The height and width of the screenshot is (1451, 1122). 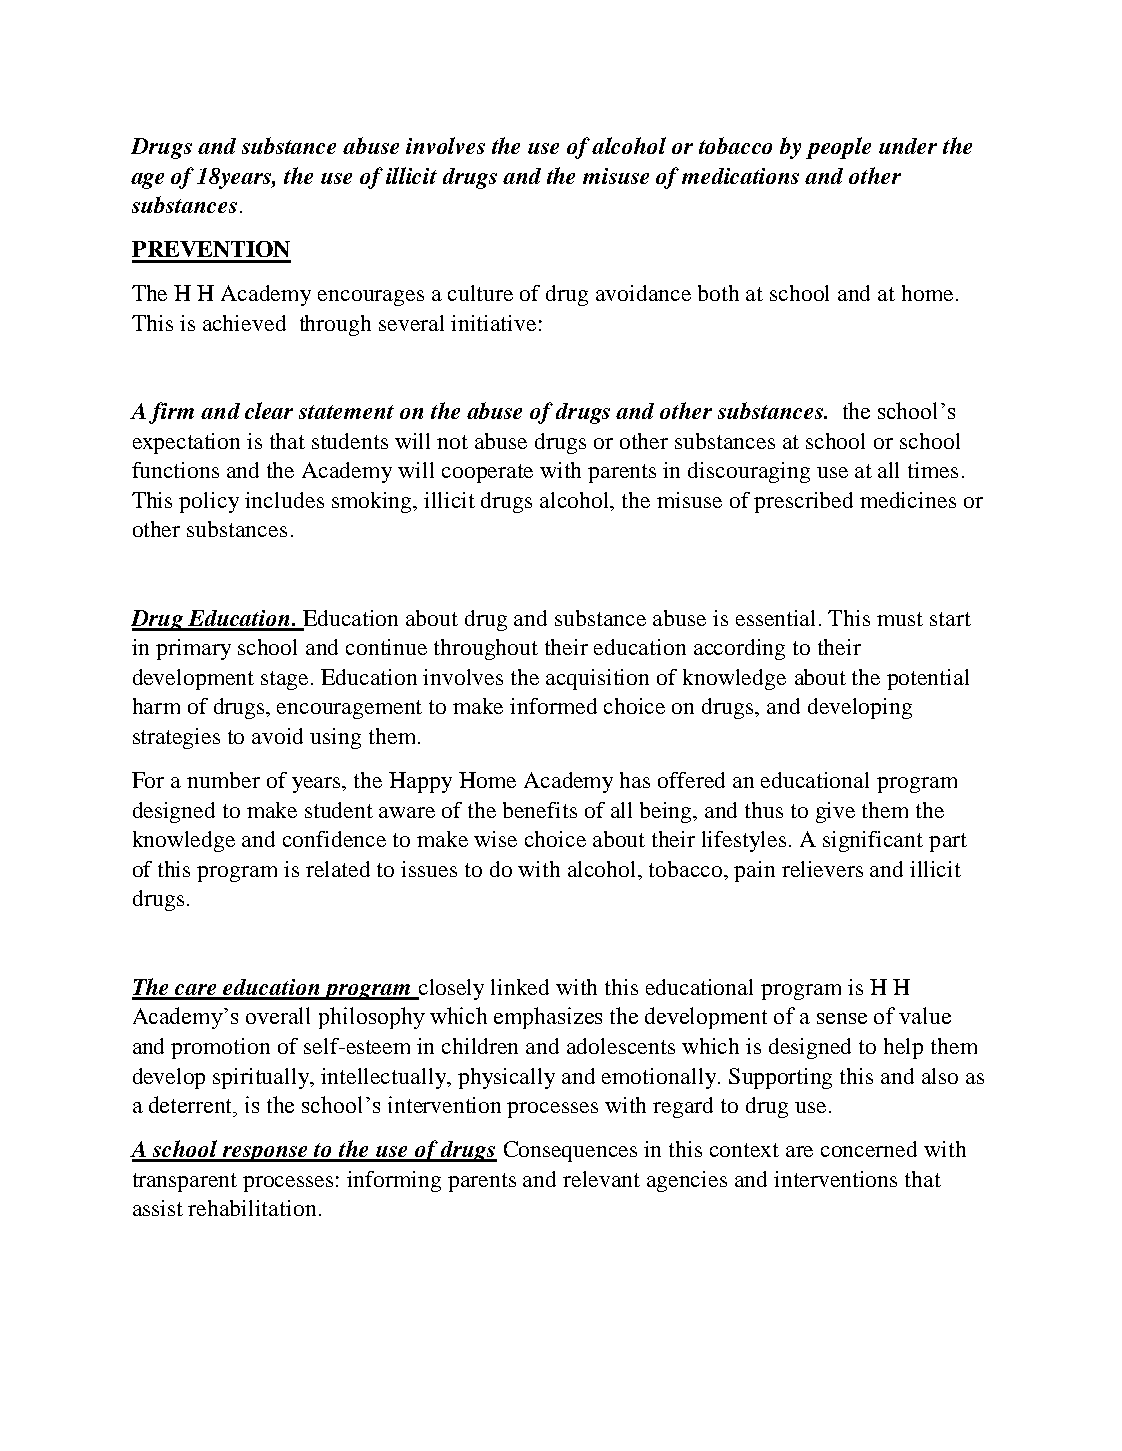 What do you see at coordinates (570, 1151) in the screenshot?
I see `Consequences` at bounding box center [570, 1151].
